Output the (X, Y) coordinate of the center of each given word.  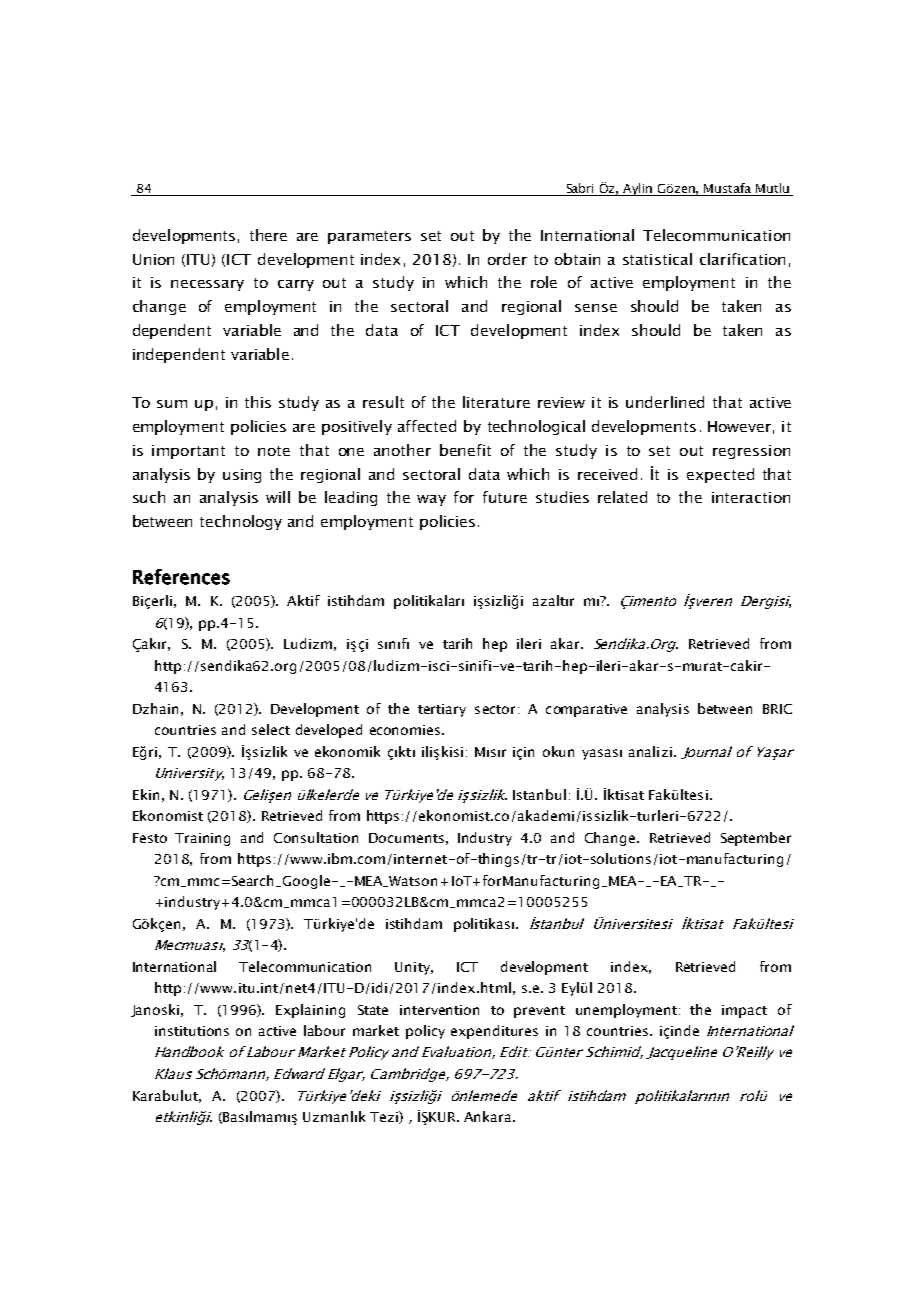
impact (744, 1011)
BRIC (777, 709)
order (507, 259)
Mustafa (727, 188)
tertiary (442, 710)
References (181, 577)
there (268, 235)
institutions (192, 1031)
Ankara (489, 1116)
